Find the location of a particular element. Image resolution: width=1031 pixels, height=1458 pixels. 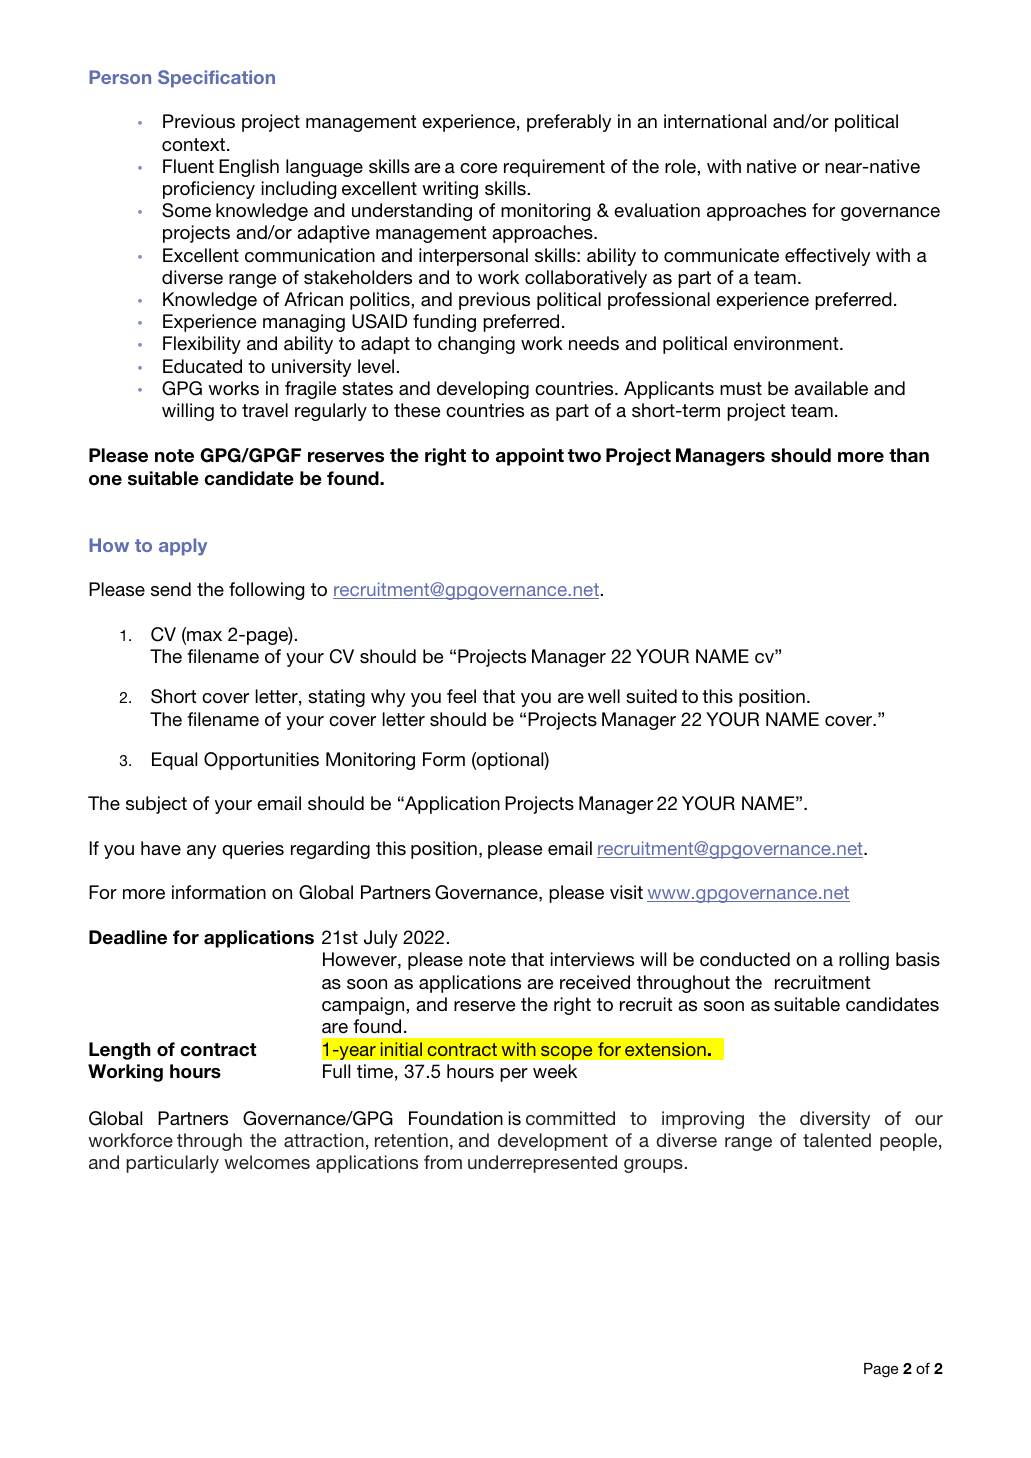

environment is located at coordinates (787, 343).
